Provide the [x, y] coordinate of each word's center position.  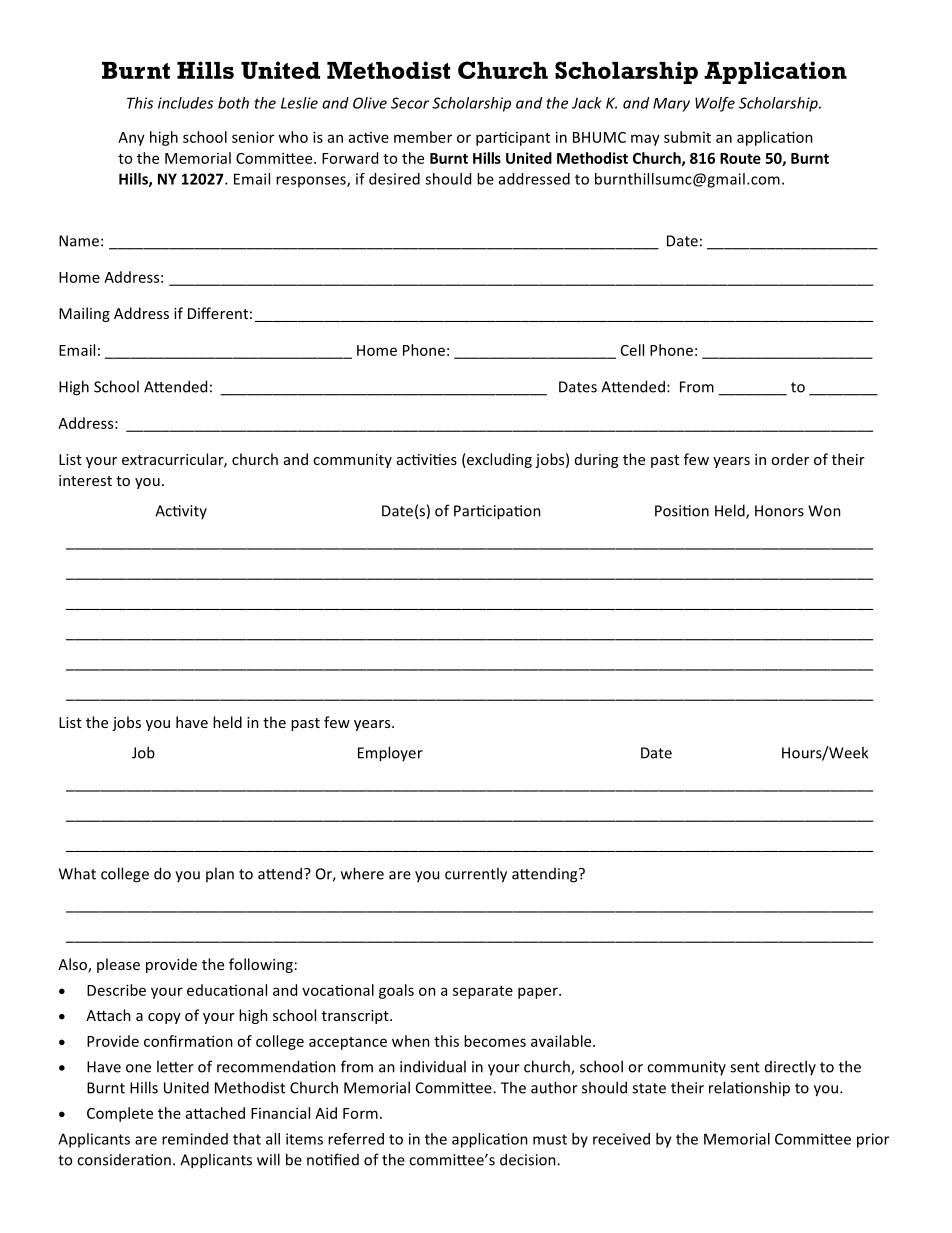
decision [529, 1159]
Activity [181, 512]
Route [740, 158]
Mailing [84, 314]
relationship [749, 1089]
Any [131, 139]
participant [513, 138]
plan [220, 874]
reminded [195, 1139]
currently [476, 875]
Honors [779, 511]
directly [790, 1067]
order [790, 459]
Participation [497, 512]
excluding [498, 460]
